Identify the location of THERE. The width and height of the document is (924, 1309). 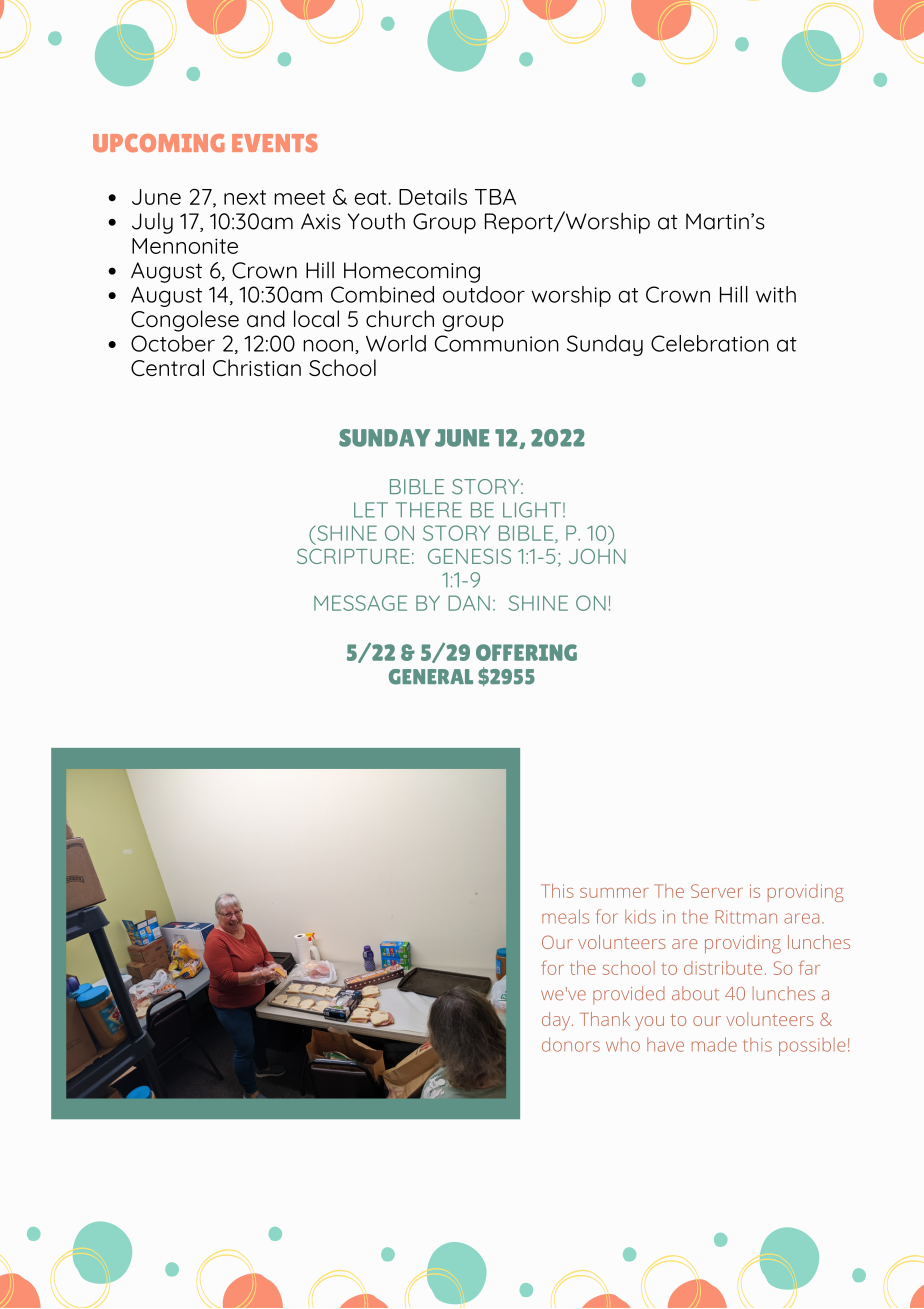
(429, 510).
